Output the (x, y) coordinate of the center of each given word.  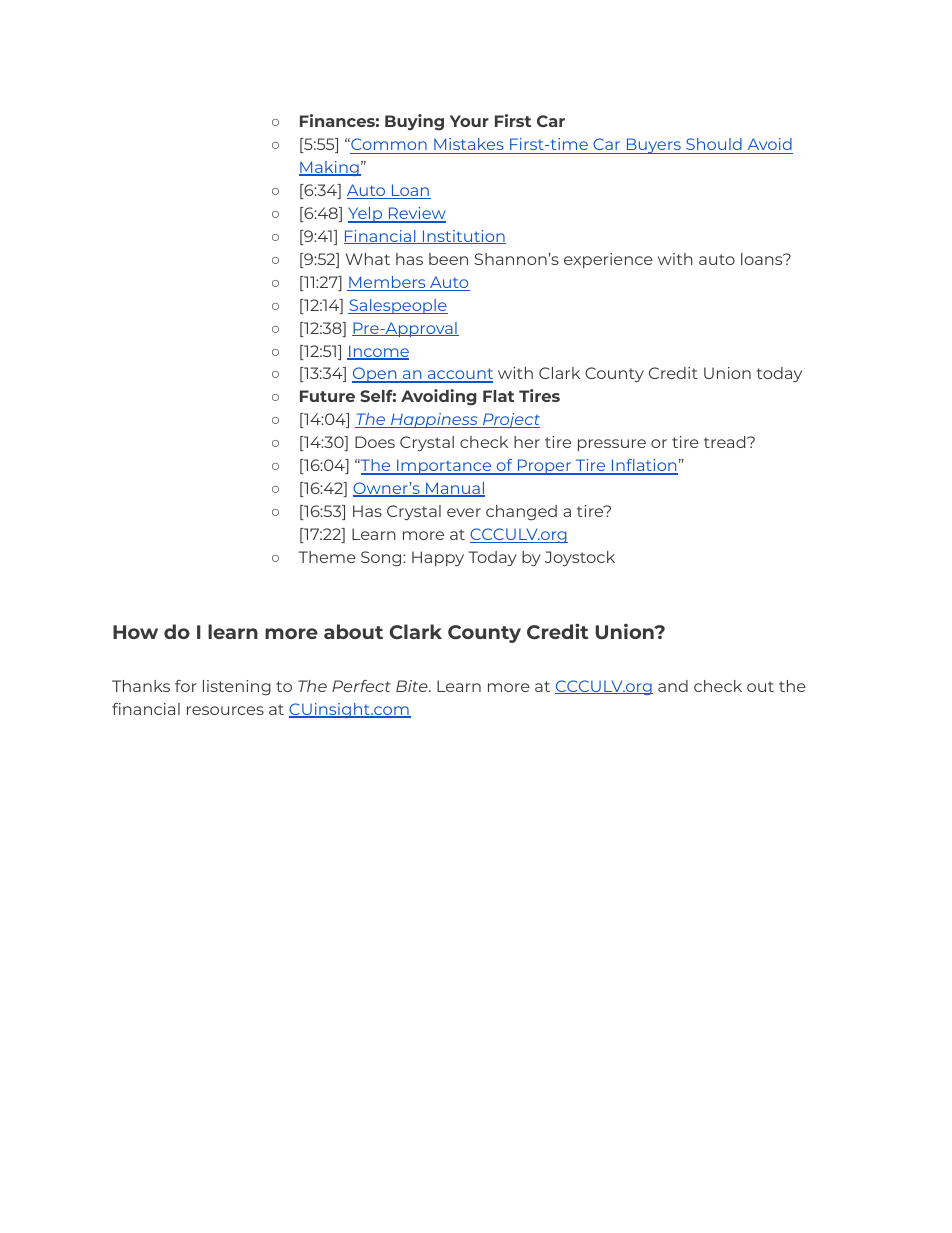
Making (330, 168)
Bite (413, 686)
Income (378, 352)
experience (608, 260)
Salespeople (398, 306)
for (186, 686)
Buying (414, 122)
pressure (612, 445)
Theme (327, 557)
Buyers (653, 146)
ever (464, 512)
